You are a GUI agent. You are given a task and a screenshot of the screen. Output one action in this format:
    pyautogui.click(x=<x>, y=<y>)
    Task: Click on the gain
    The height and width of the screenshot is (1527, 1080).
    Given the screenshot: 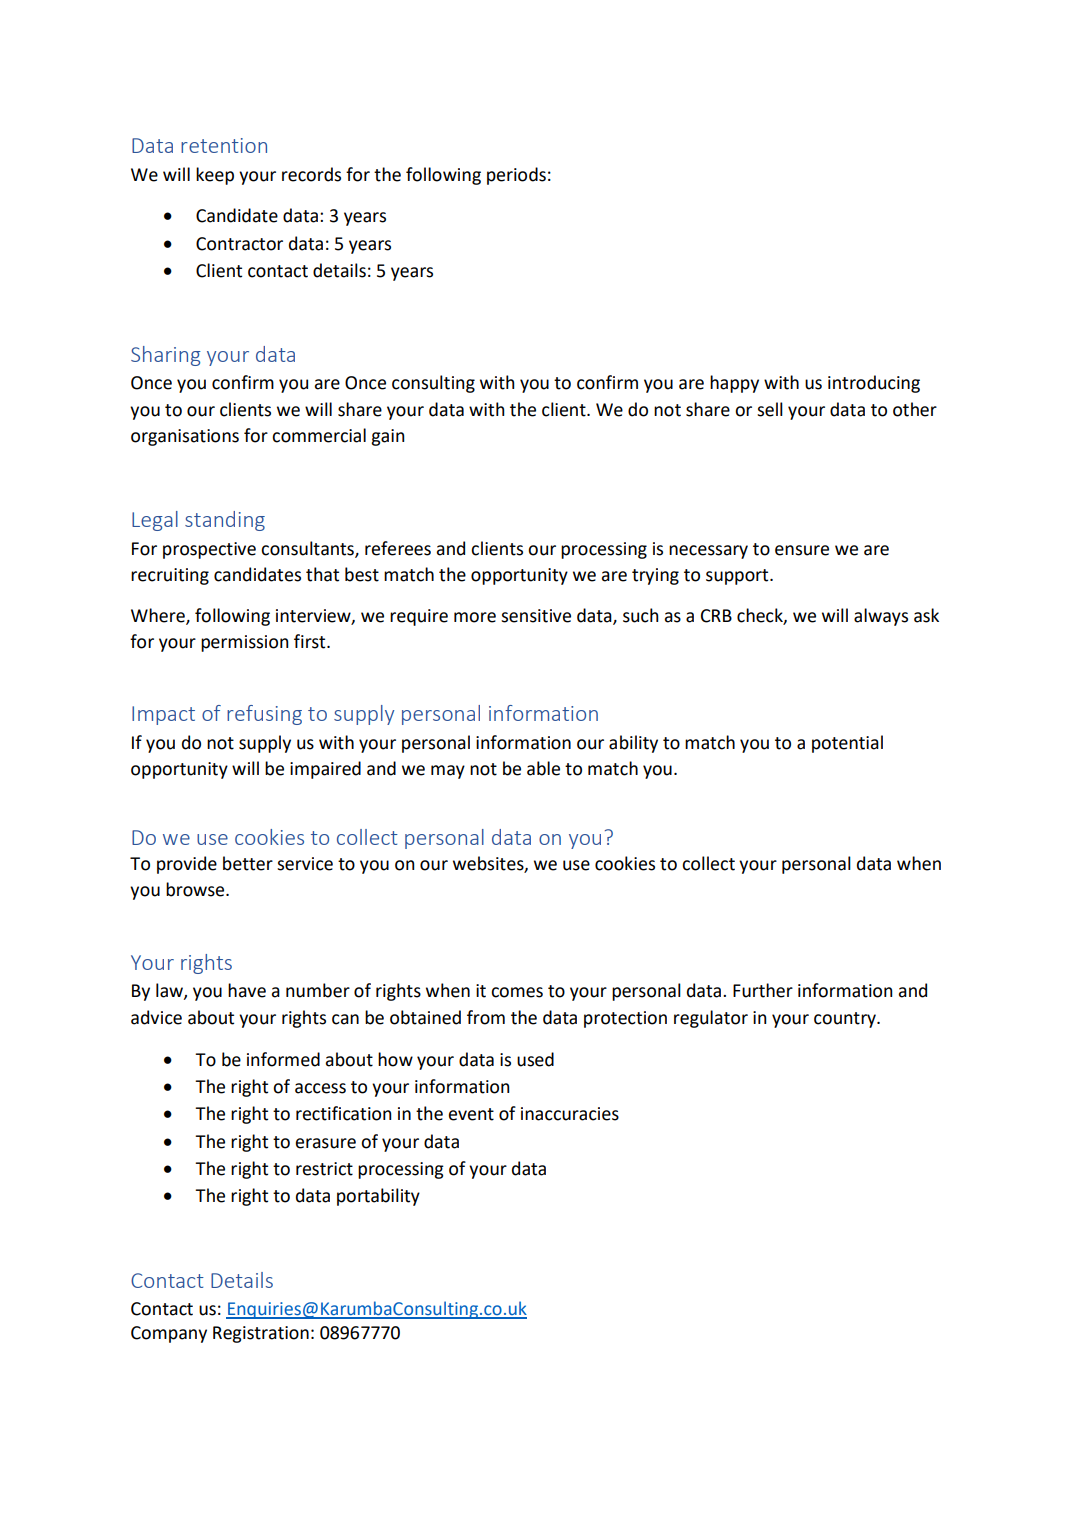 What is the action you would take?
    pyautogui.click(x=388, y=437)
